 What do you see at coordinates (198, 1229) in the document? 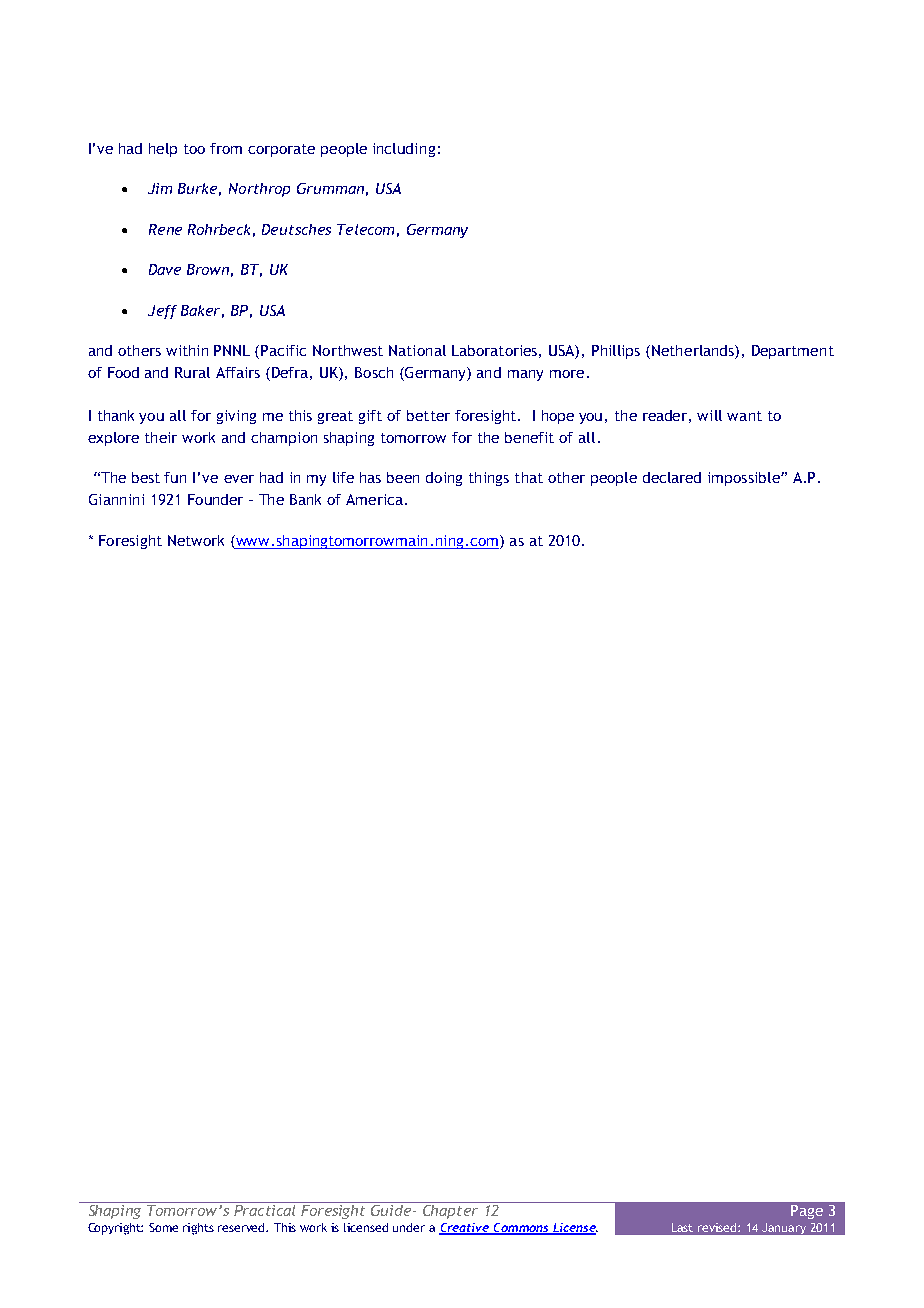
I see `rights` at bounding box center [198, 1229].
